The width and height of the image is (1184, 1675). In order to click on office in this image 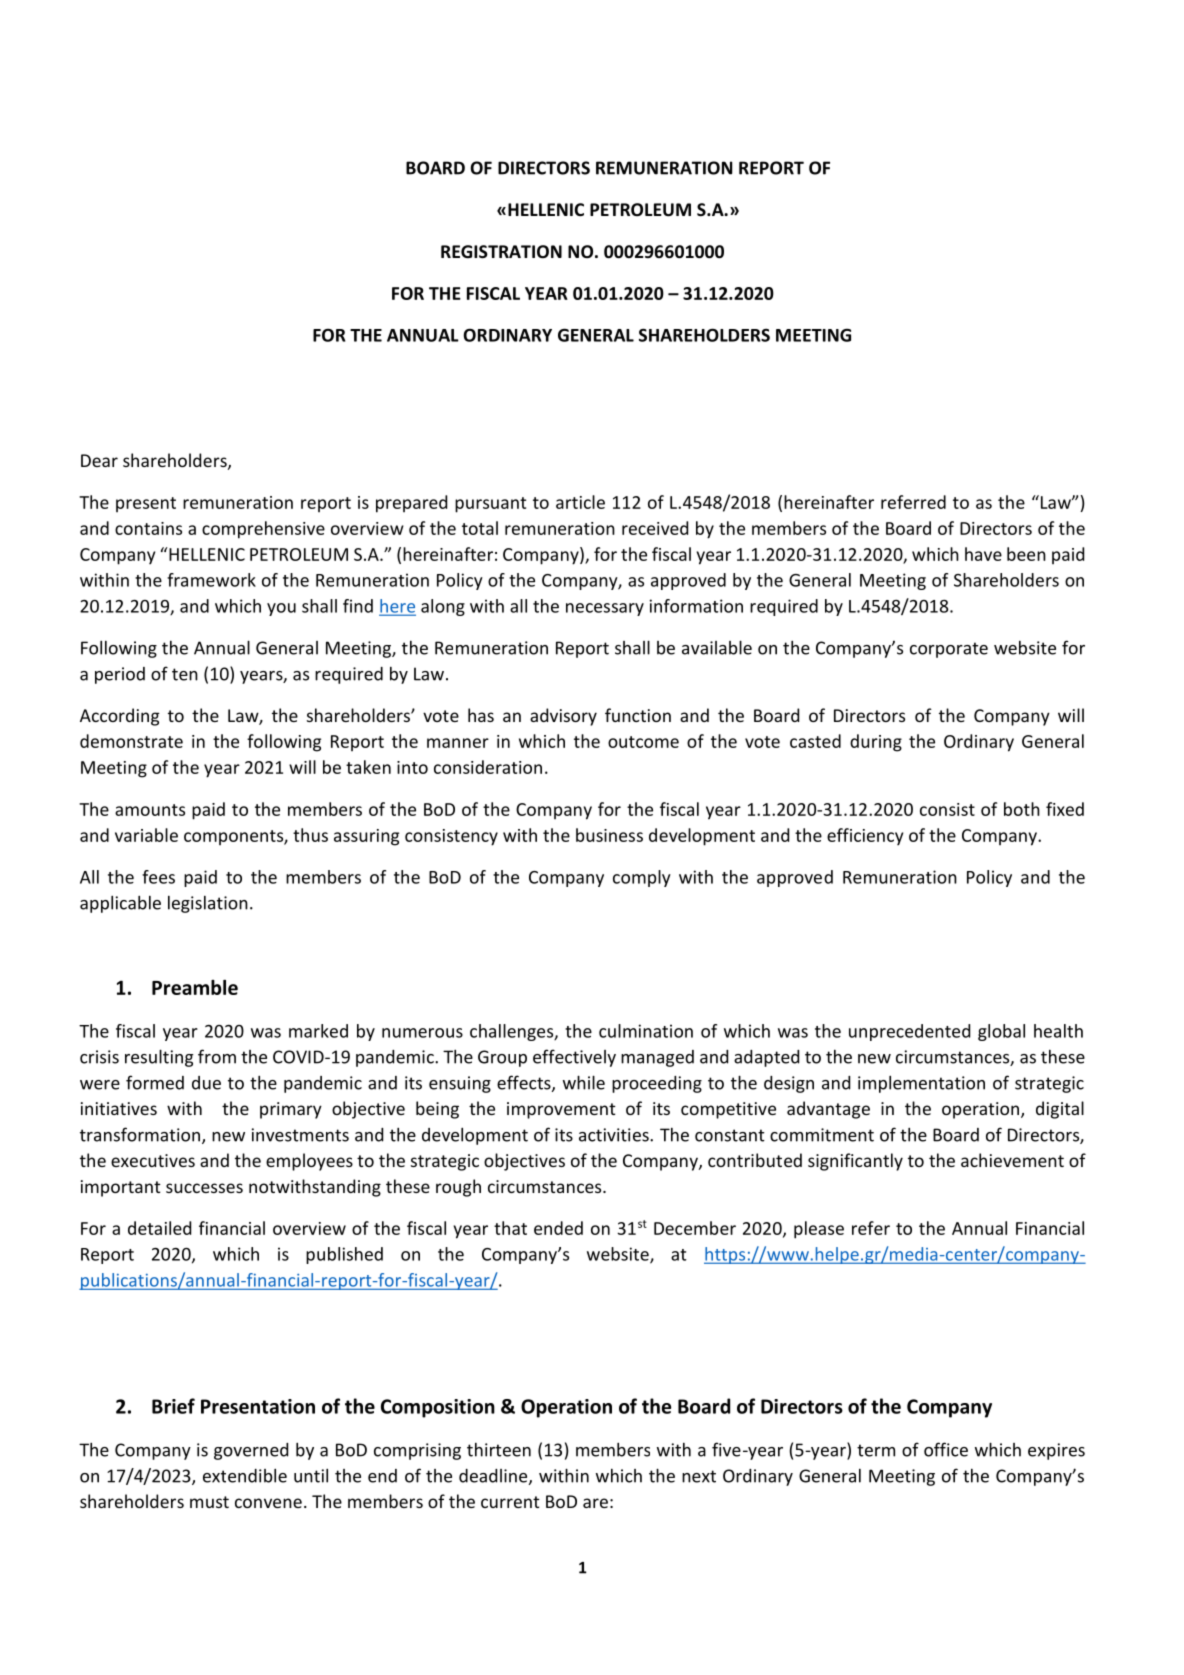, I will do `click(946, 1449)`.
